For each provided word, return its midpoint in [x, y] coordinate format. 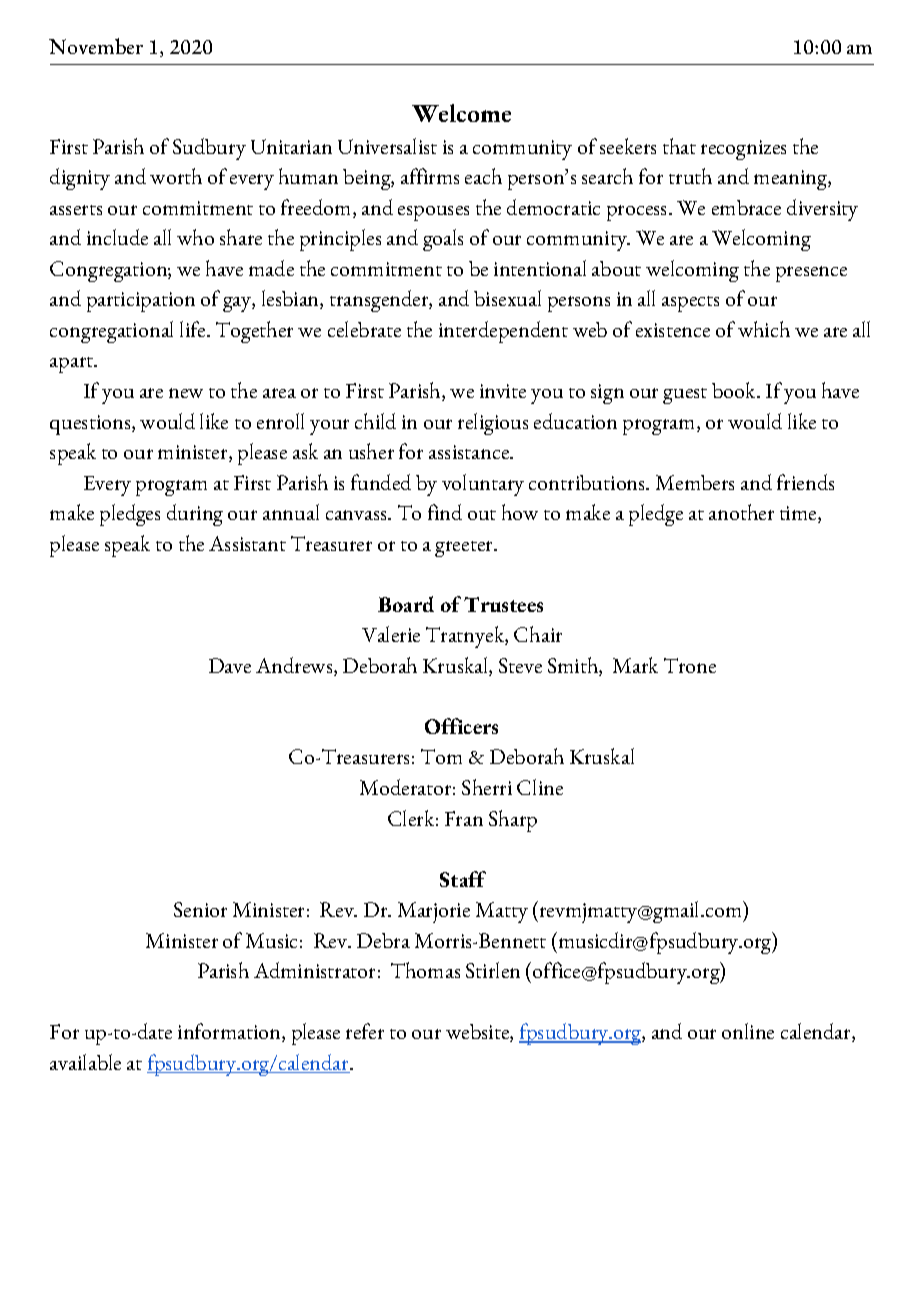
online [748, 1031]
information [230, 1032]
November [96, 46]
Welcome [461, 113]
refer [365, 1031]
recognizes [743, 150]
